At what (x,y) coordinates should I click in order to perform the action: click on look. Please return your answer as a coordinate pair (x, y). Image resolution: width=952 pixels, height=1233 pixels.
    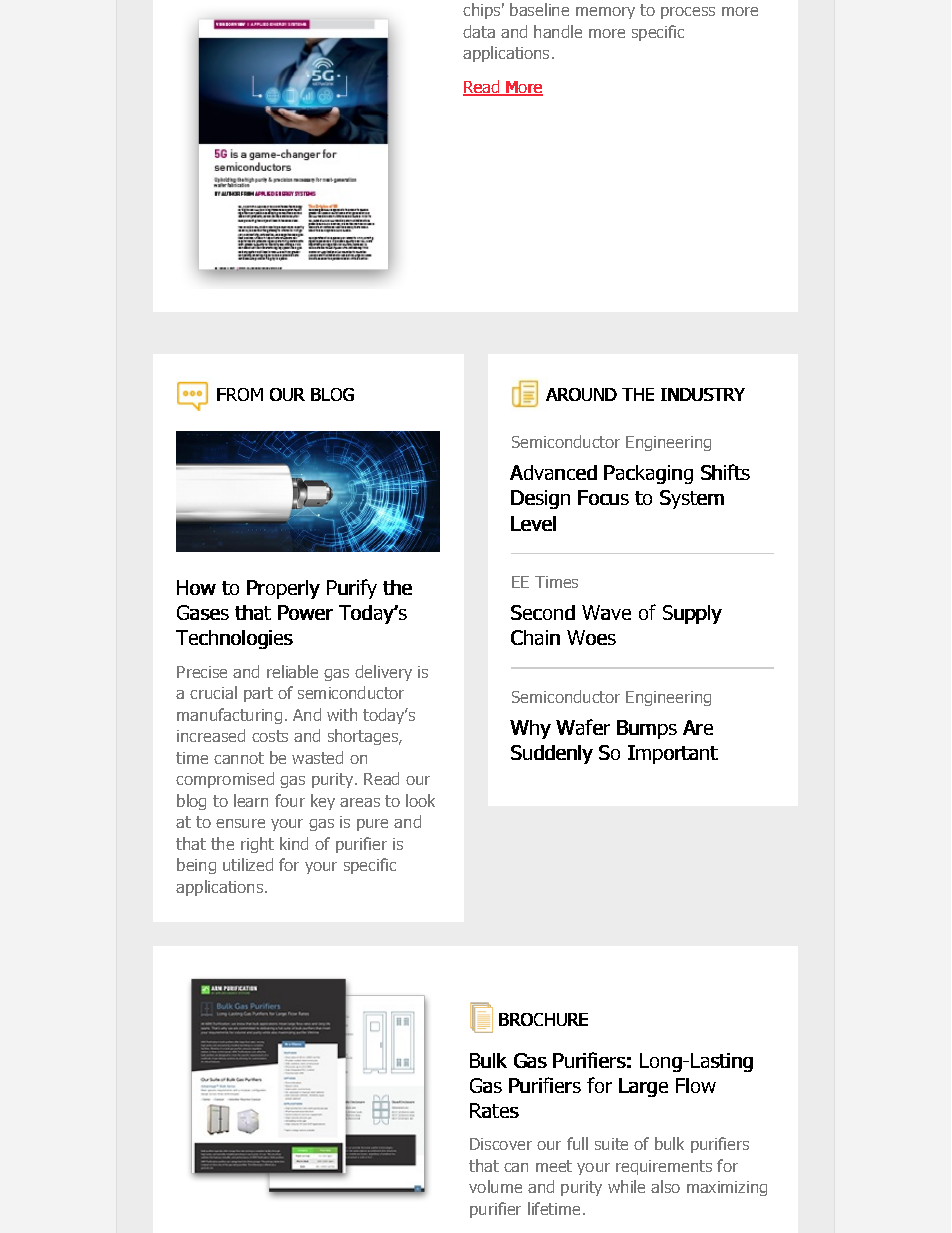
    Looking at the image, I should click on (420, 800).
